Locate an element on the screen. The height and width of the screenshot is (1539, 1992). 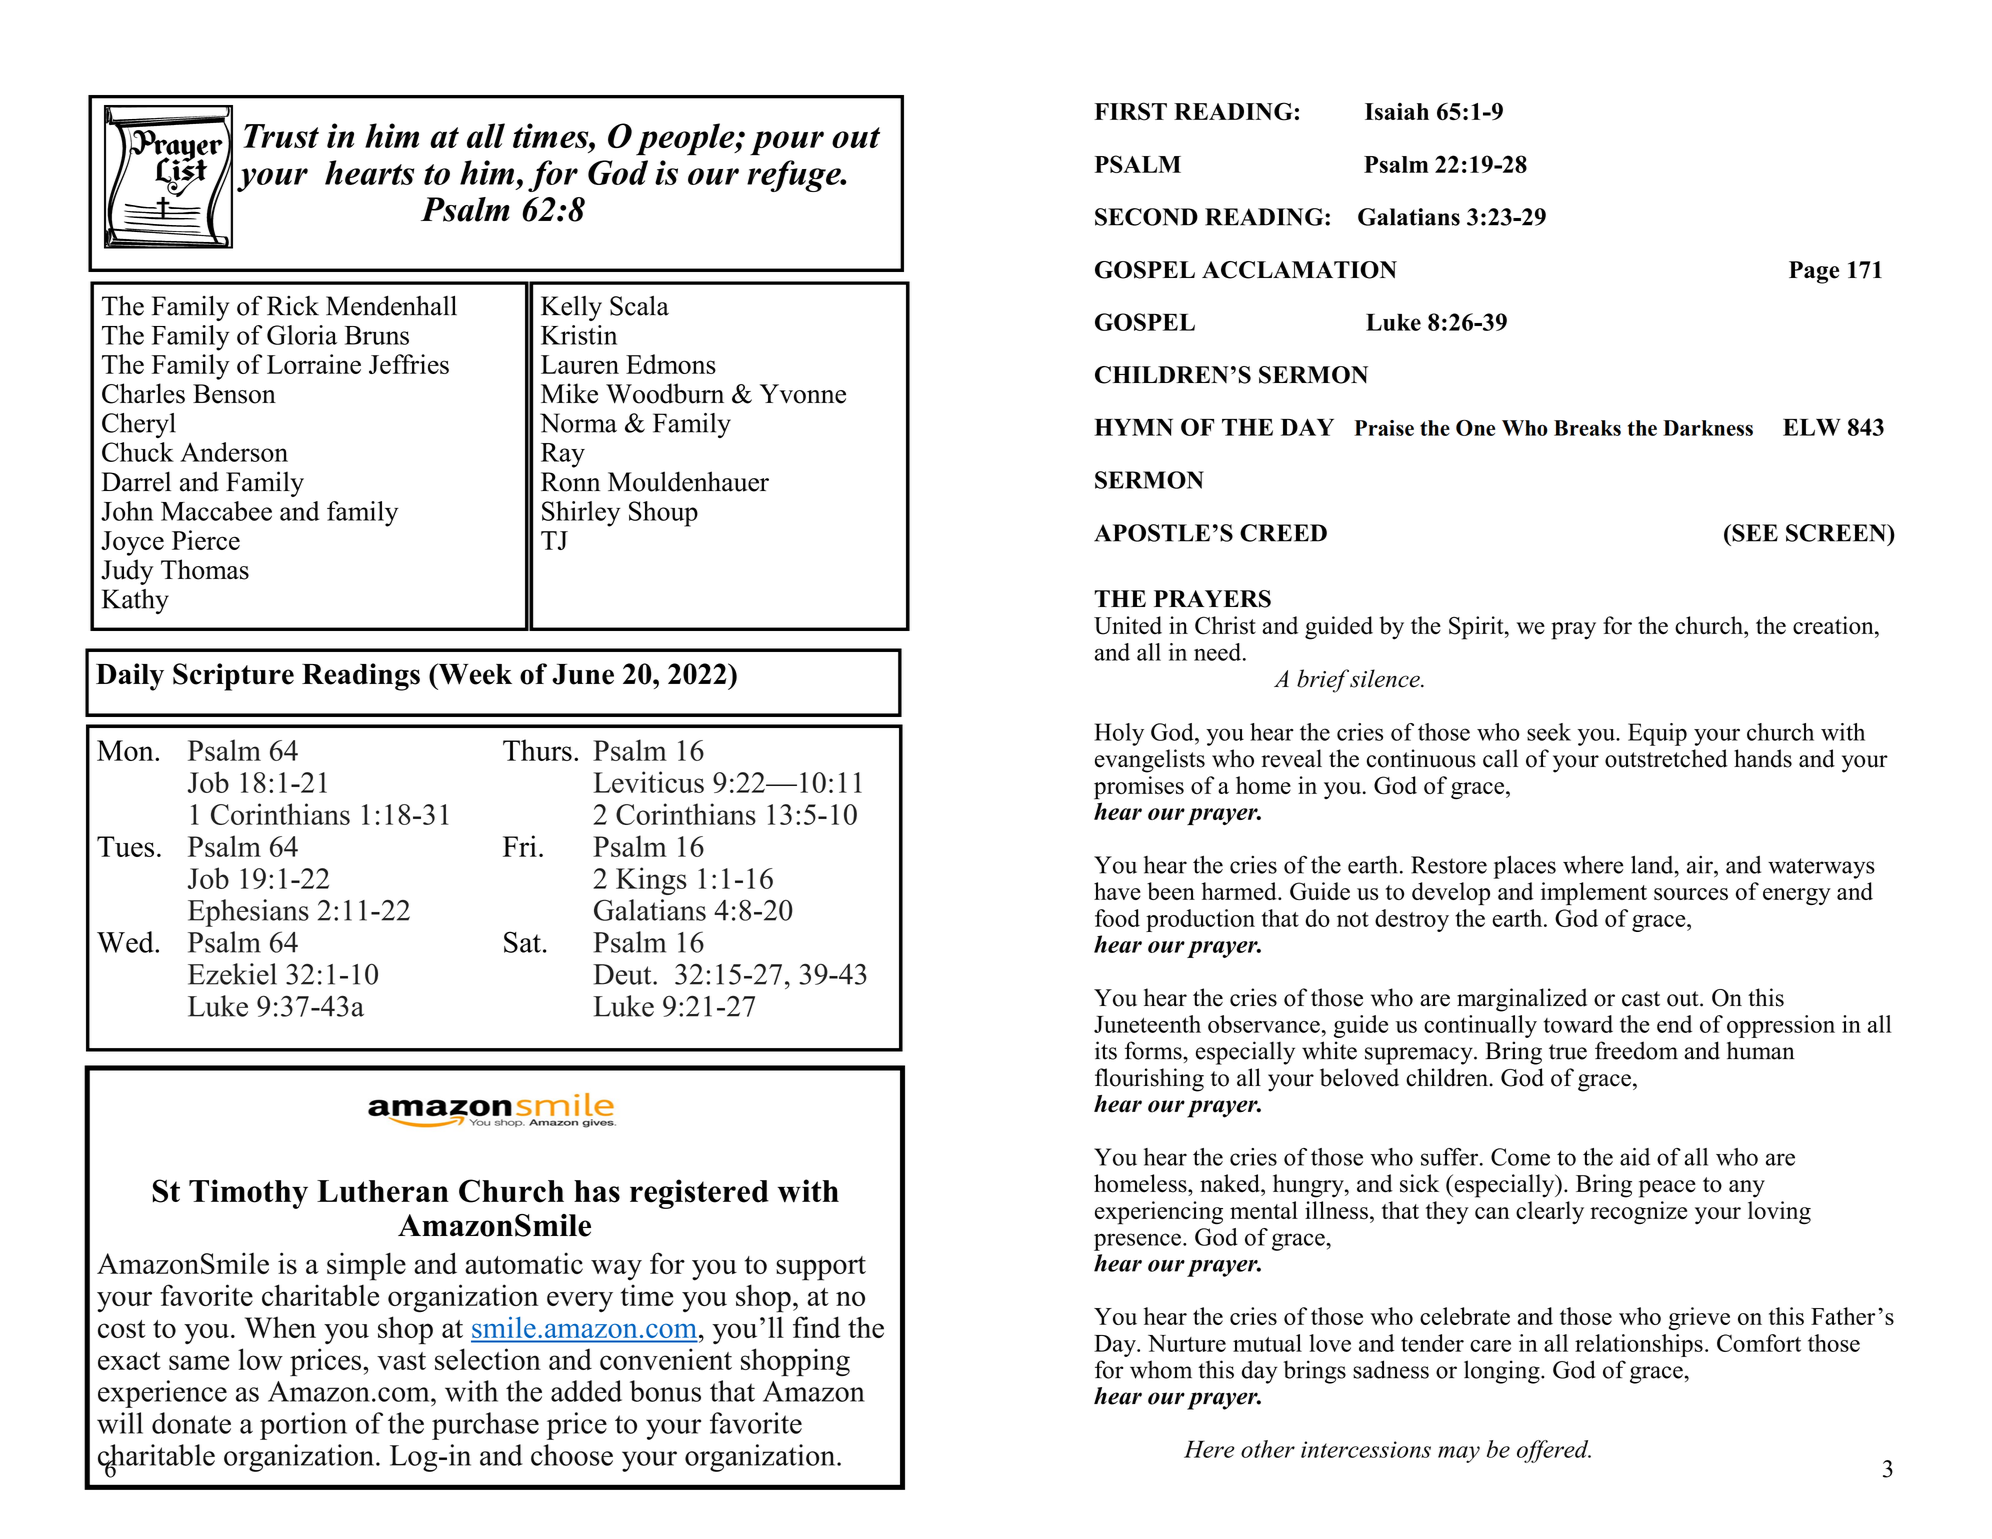
Anderson is located at coordinates (234, 452).
